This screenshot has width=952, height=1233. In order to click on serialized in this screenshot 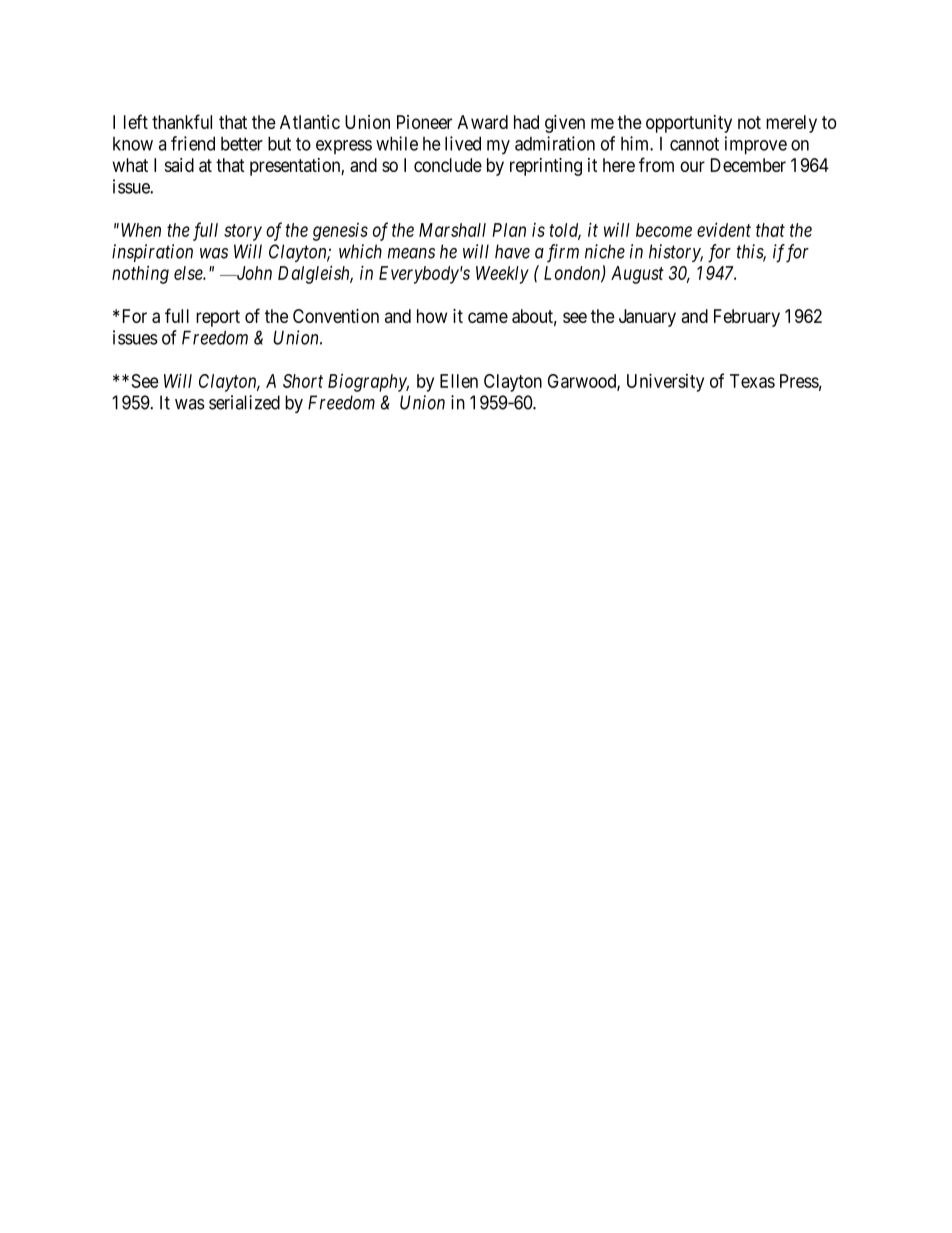, I will do `click(244, 402)`.
